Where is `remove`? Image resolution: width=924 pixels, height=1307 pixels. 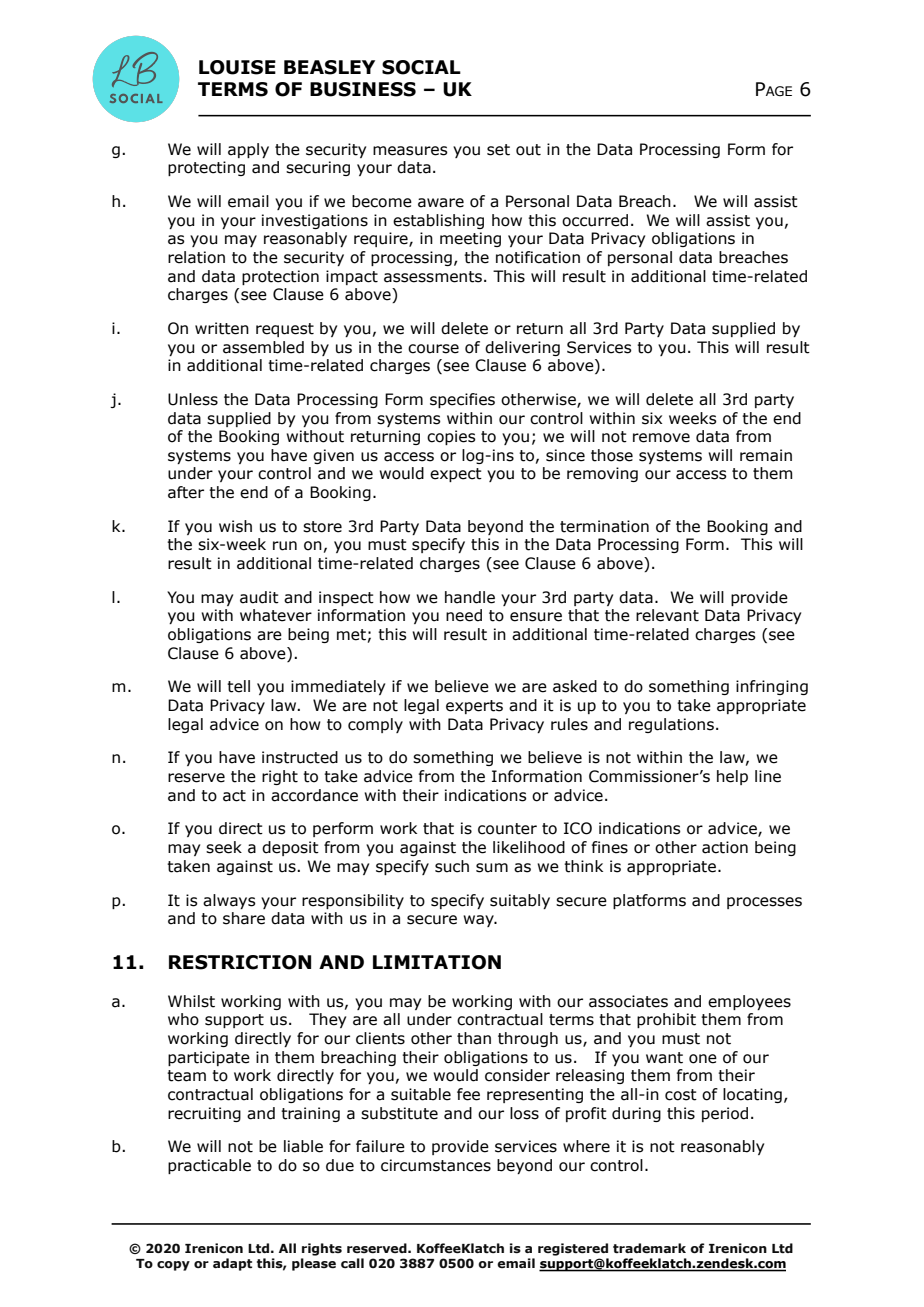 remove is located at coordinates (661, 438).
